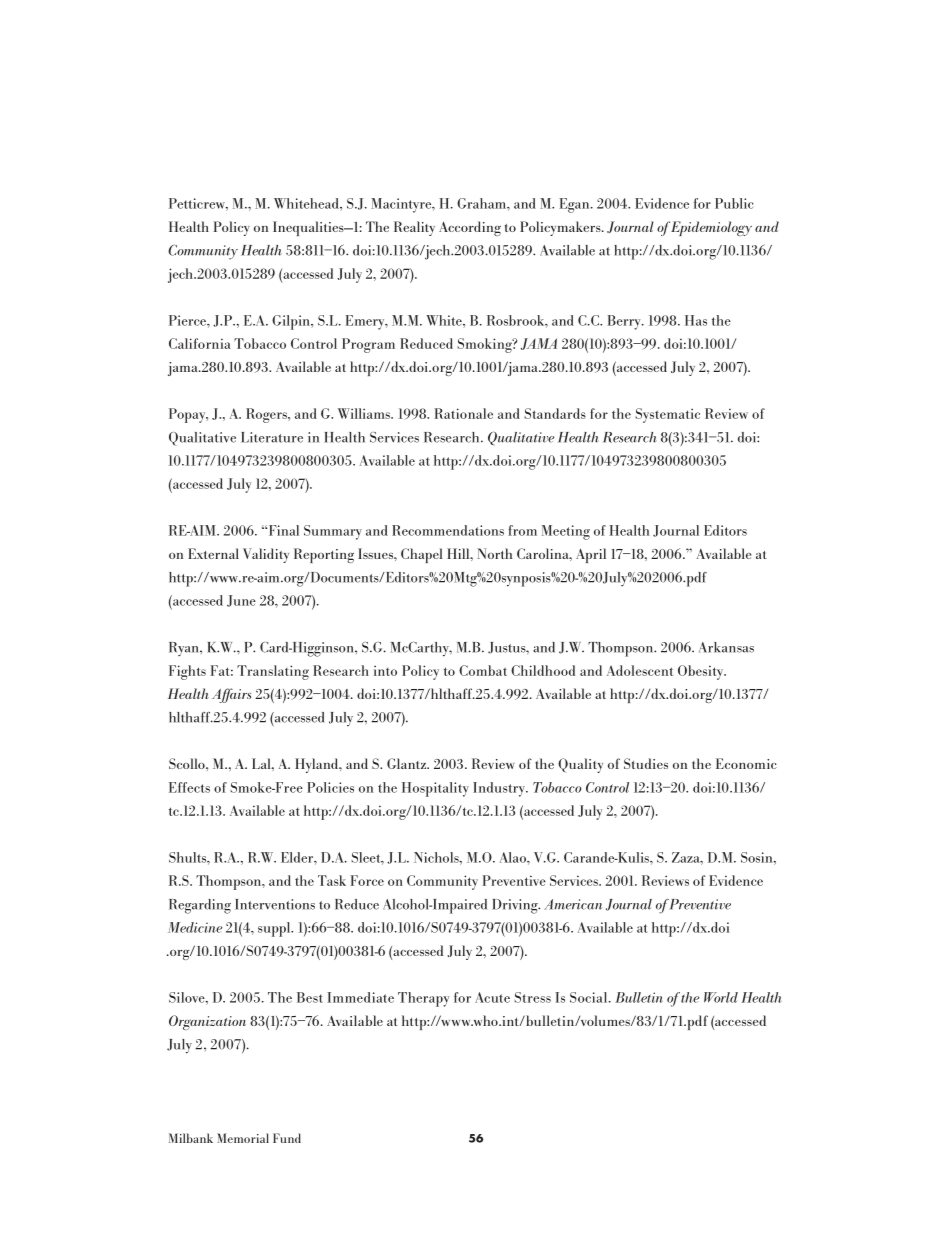  I want to click on Memorial, so click(243, 1138).
